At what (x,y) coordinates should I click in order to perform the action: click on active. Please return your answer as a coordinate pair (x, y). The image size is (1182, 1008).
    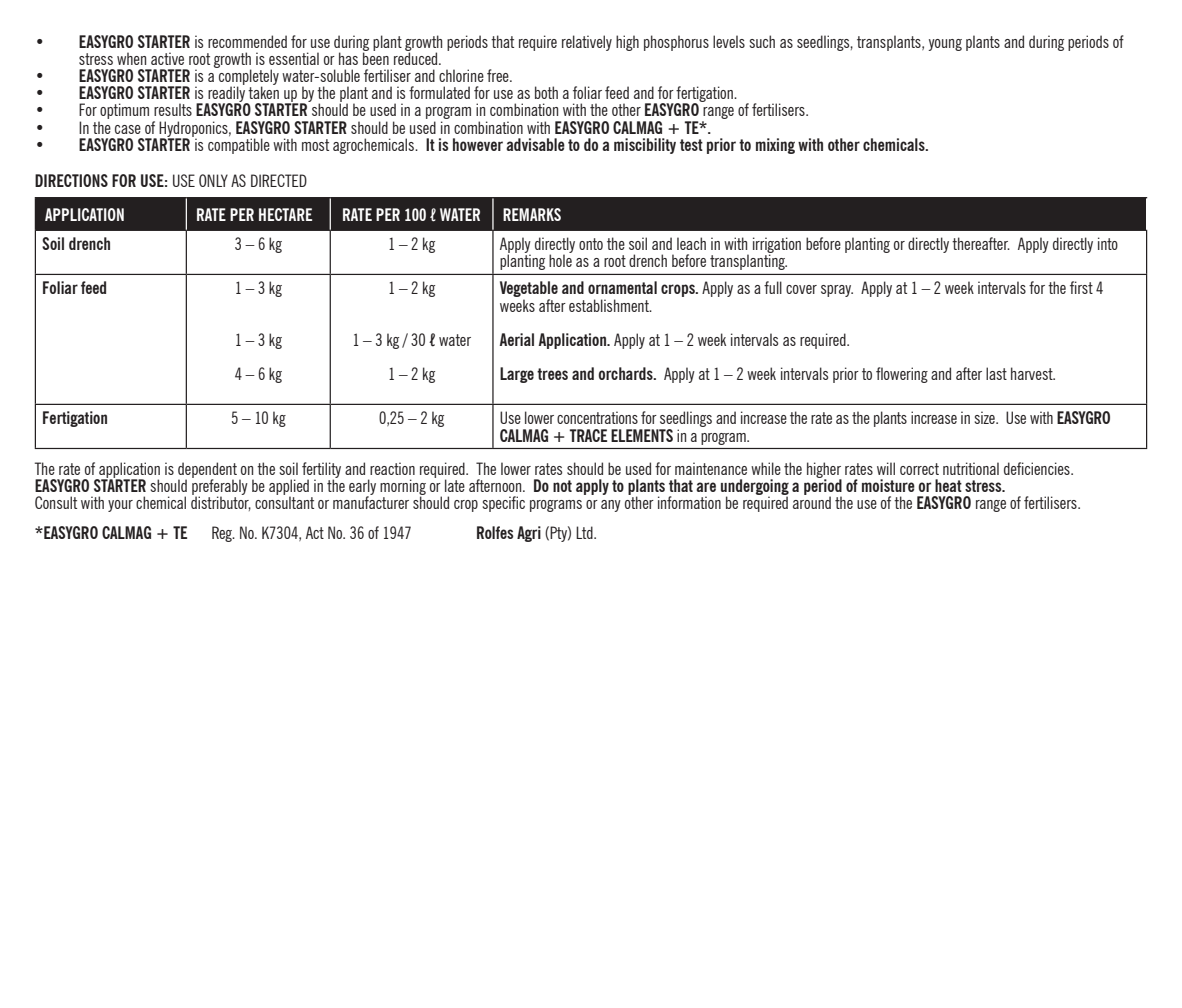
    Looking at the image, I should click on (167, 58).
